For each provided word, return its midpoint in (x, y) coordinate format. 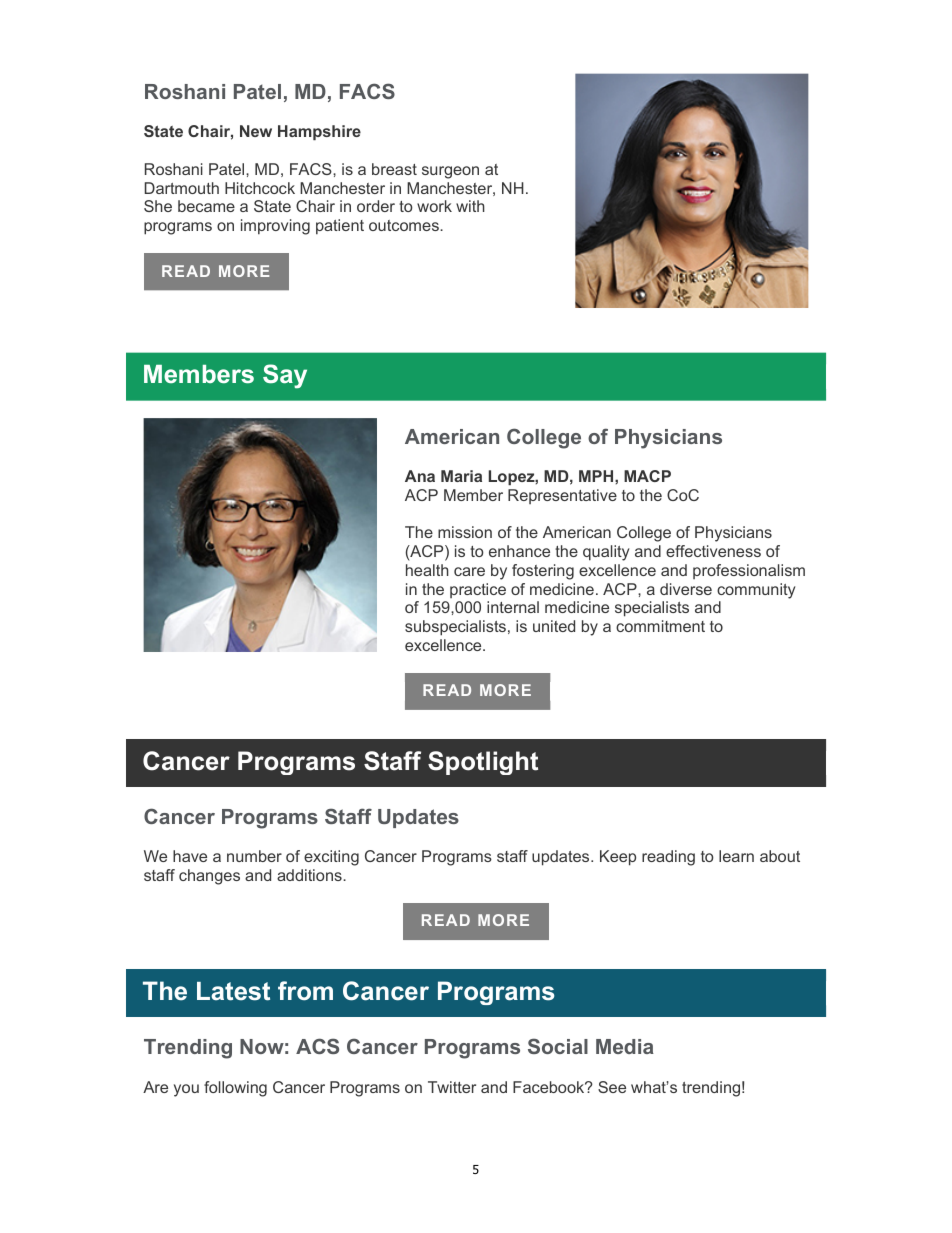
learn (736, 856)
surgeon (450, 172)
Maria (461, 476)
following (235, 1089)
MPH (597, 476)
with (470, 206)
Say (285, 376)
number (254, 856)
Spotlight (483, 763)
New (256, 131)
